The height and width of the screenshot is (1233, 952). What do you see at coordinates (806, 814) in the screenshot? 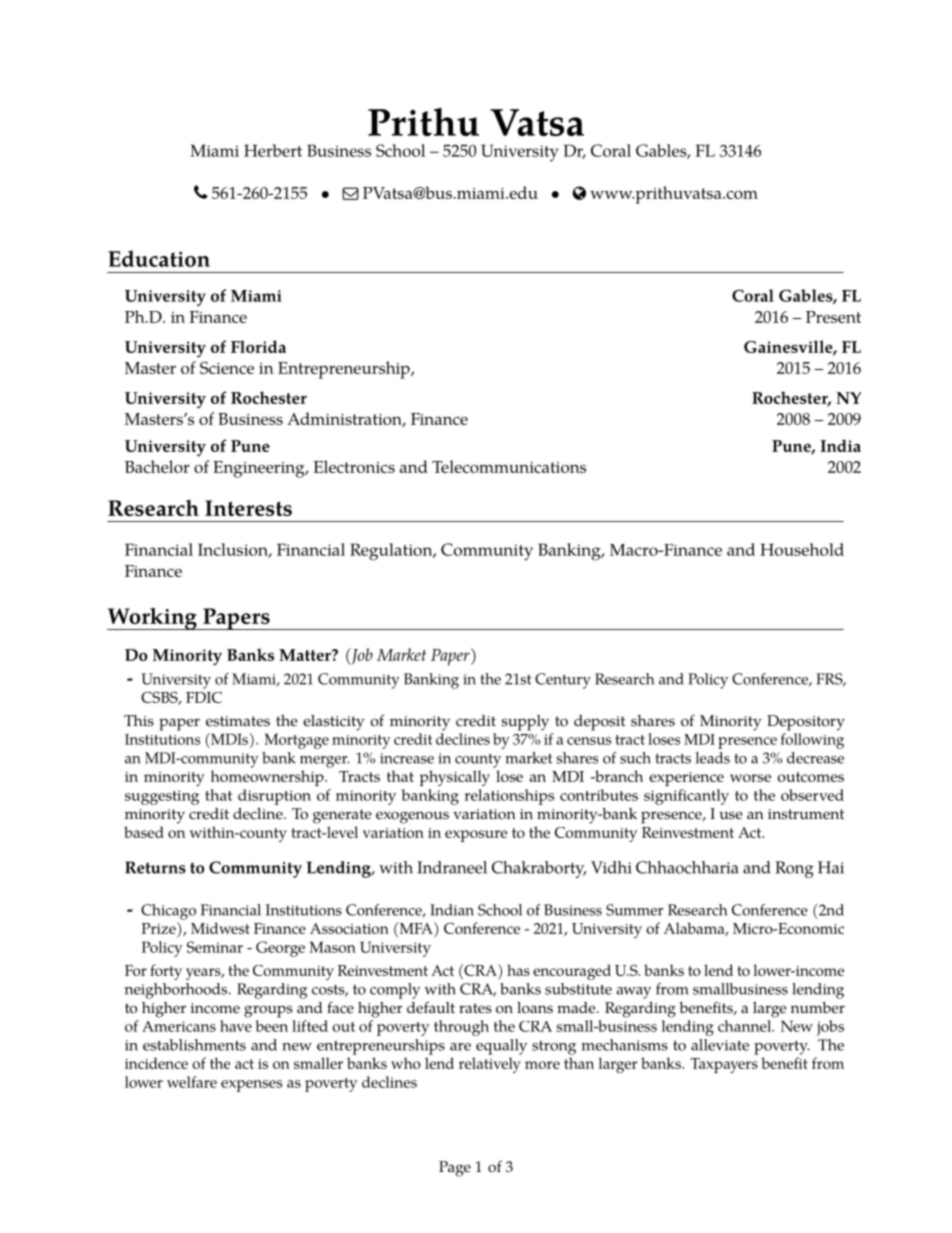
I see `instrument` at bounding box center [806, 814].
